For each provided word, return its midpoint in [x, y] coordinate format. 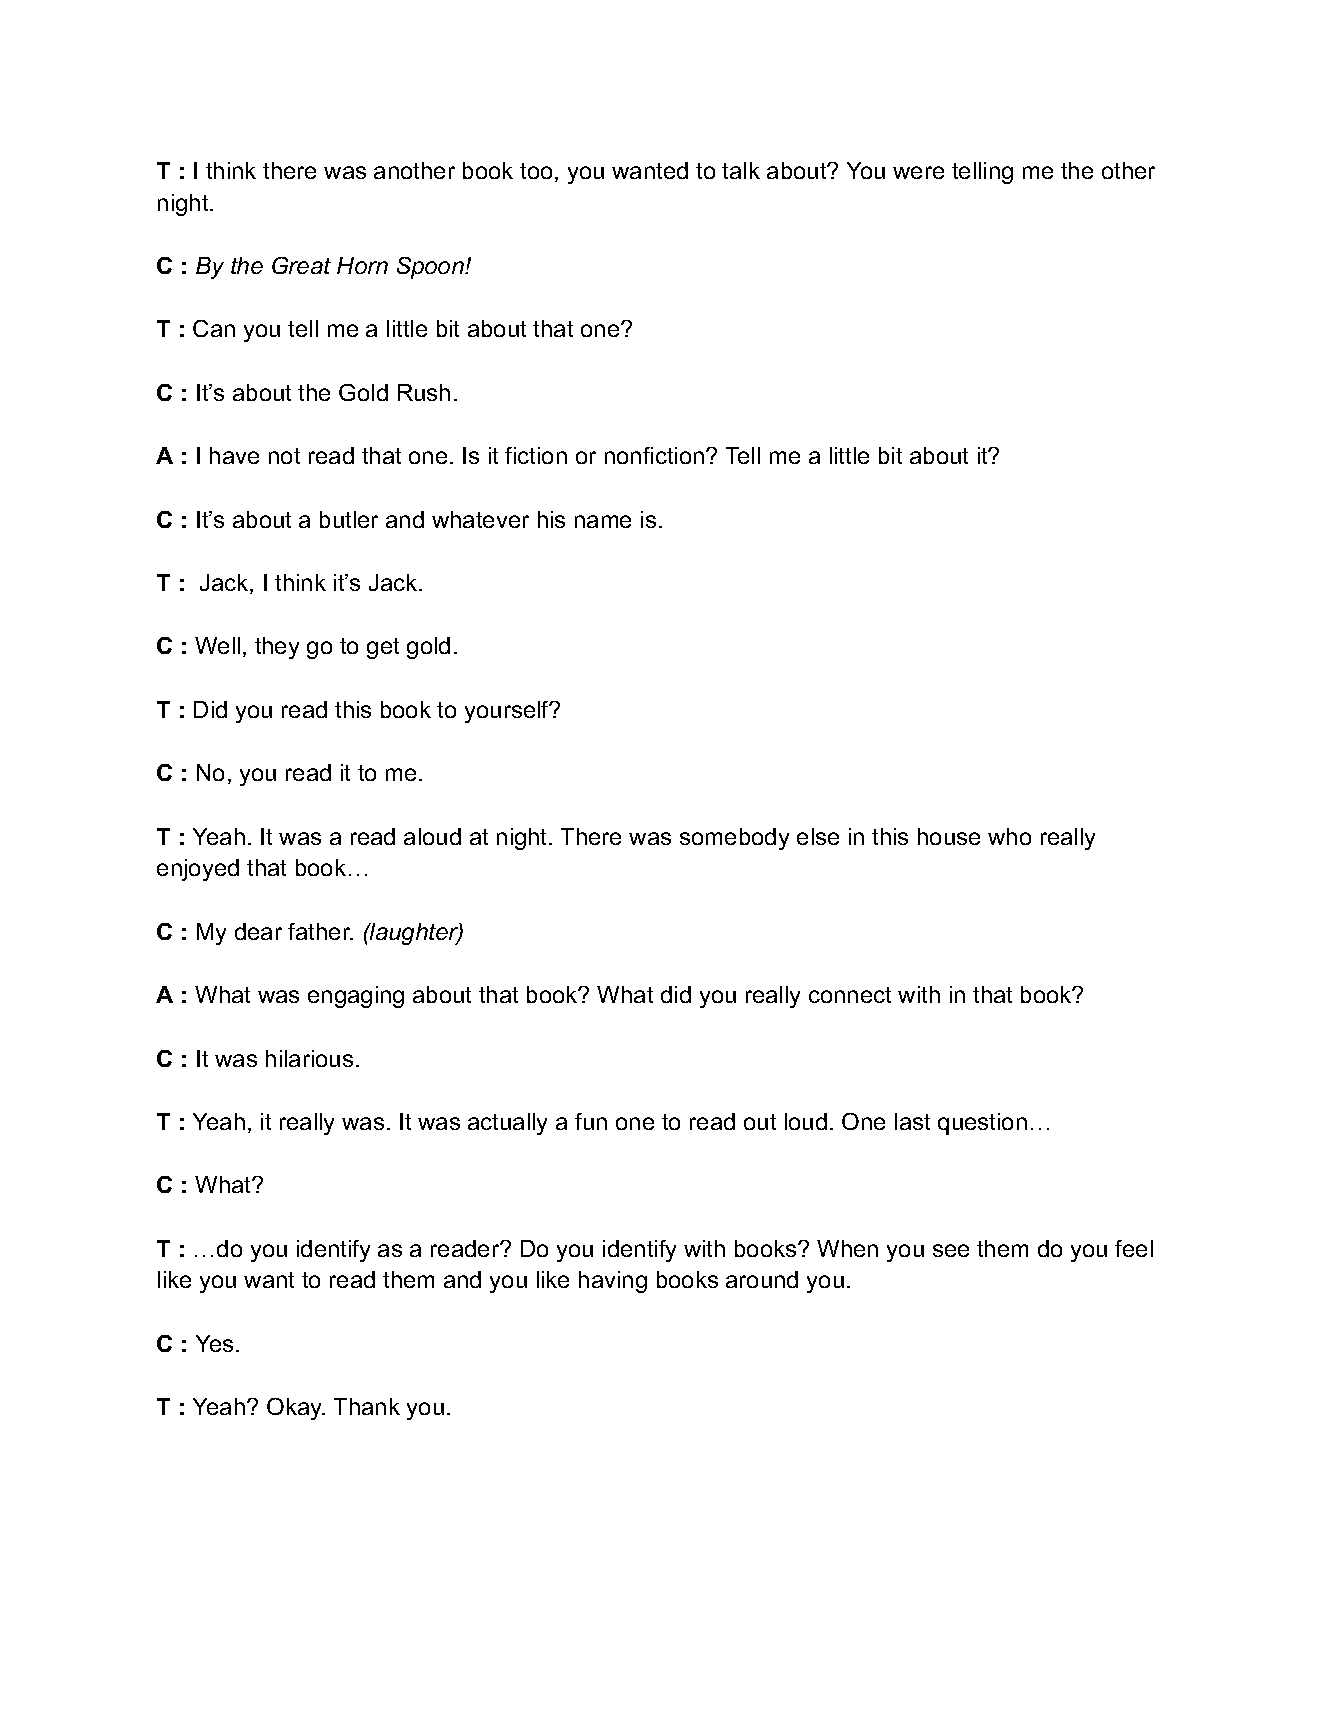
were [918, 172]
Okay [296, 1409]
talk [741, 170]
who [1009, 836]
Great [301, 265]
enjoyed [198, 870]
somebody [734, 839]
